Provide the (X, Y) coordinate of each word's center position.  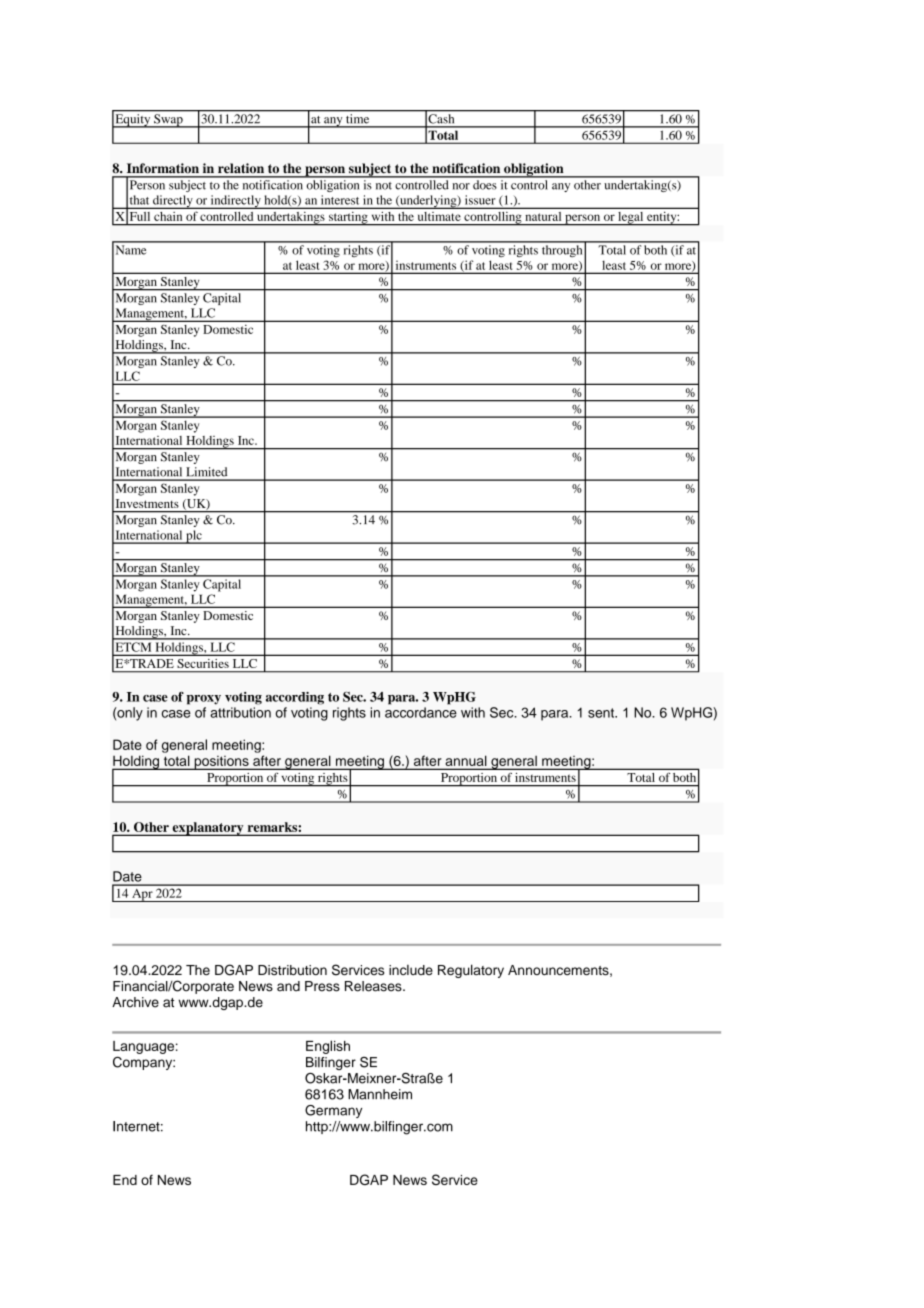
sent (602, 713)
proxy (204, 700)
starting (348, 218)
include (411, 970)
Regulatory (471, 971)
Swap (168, 121)
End (125, 1180)
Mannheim (380, 1094)
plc (194, 537)
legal (631, 218)
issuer (480, 200)
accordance (421, 712)
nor (461, 186)
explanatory (208, 829)
